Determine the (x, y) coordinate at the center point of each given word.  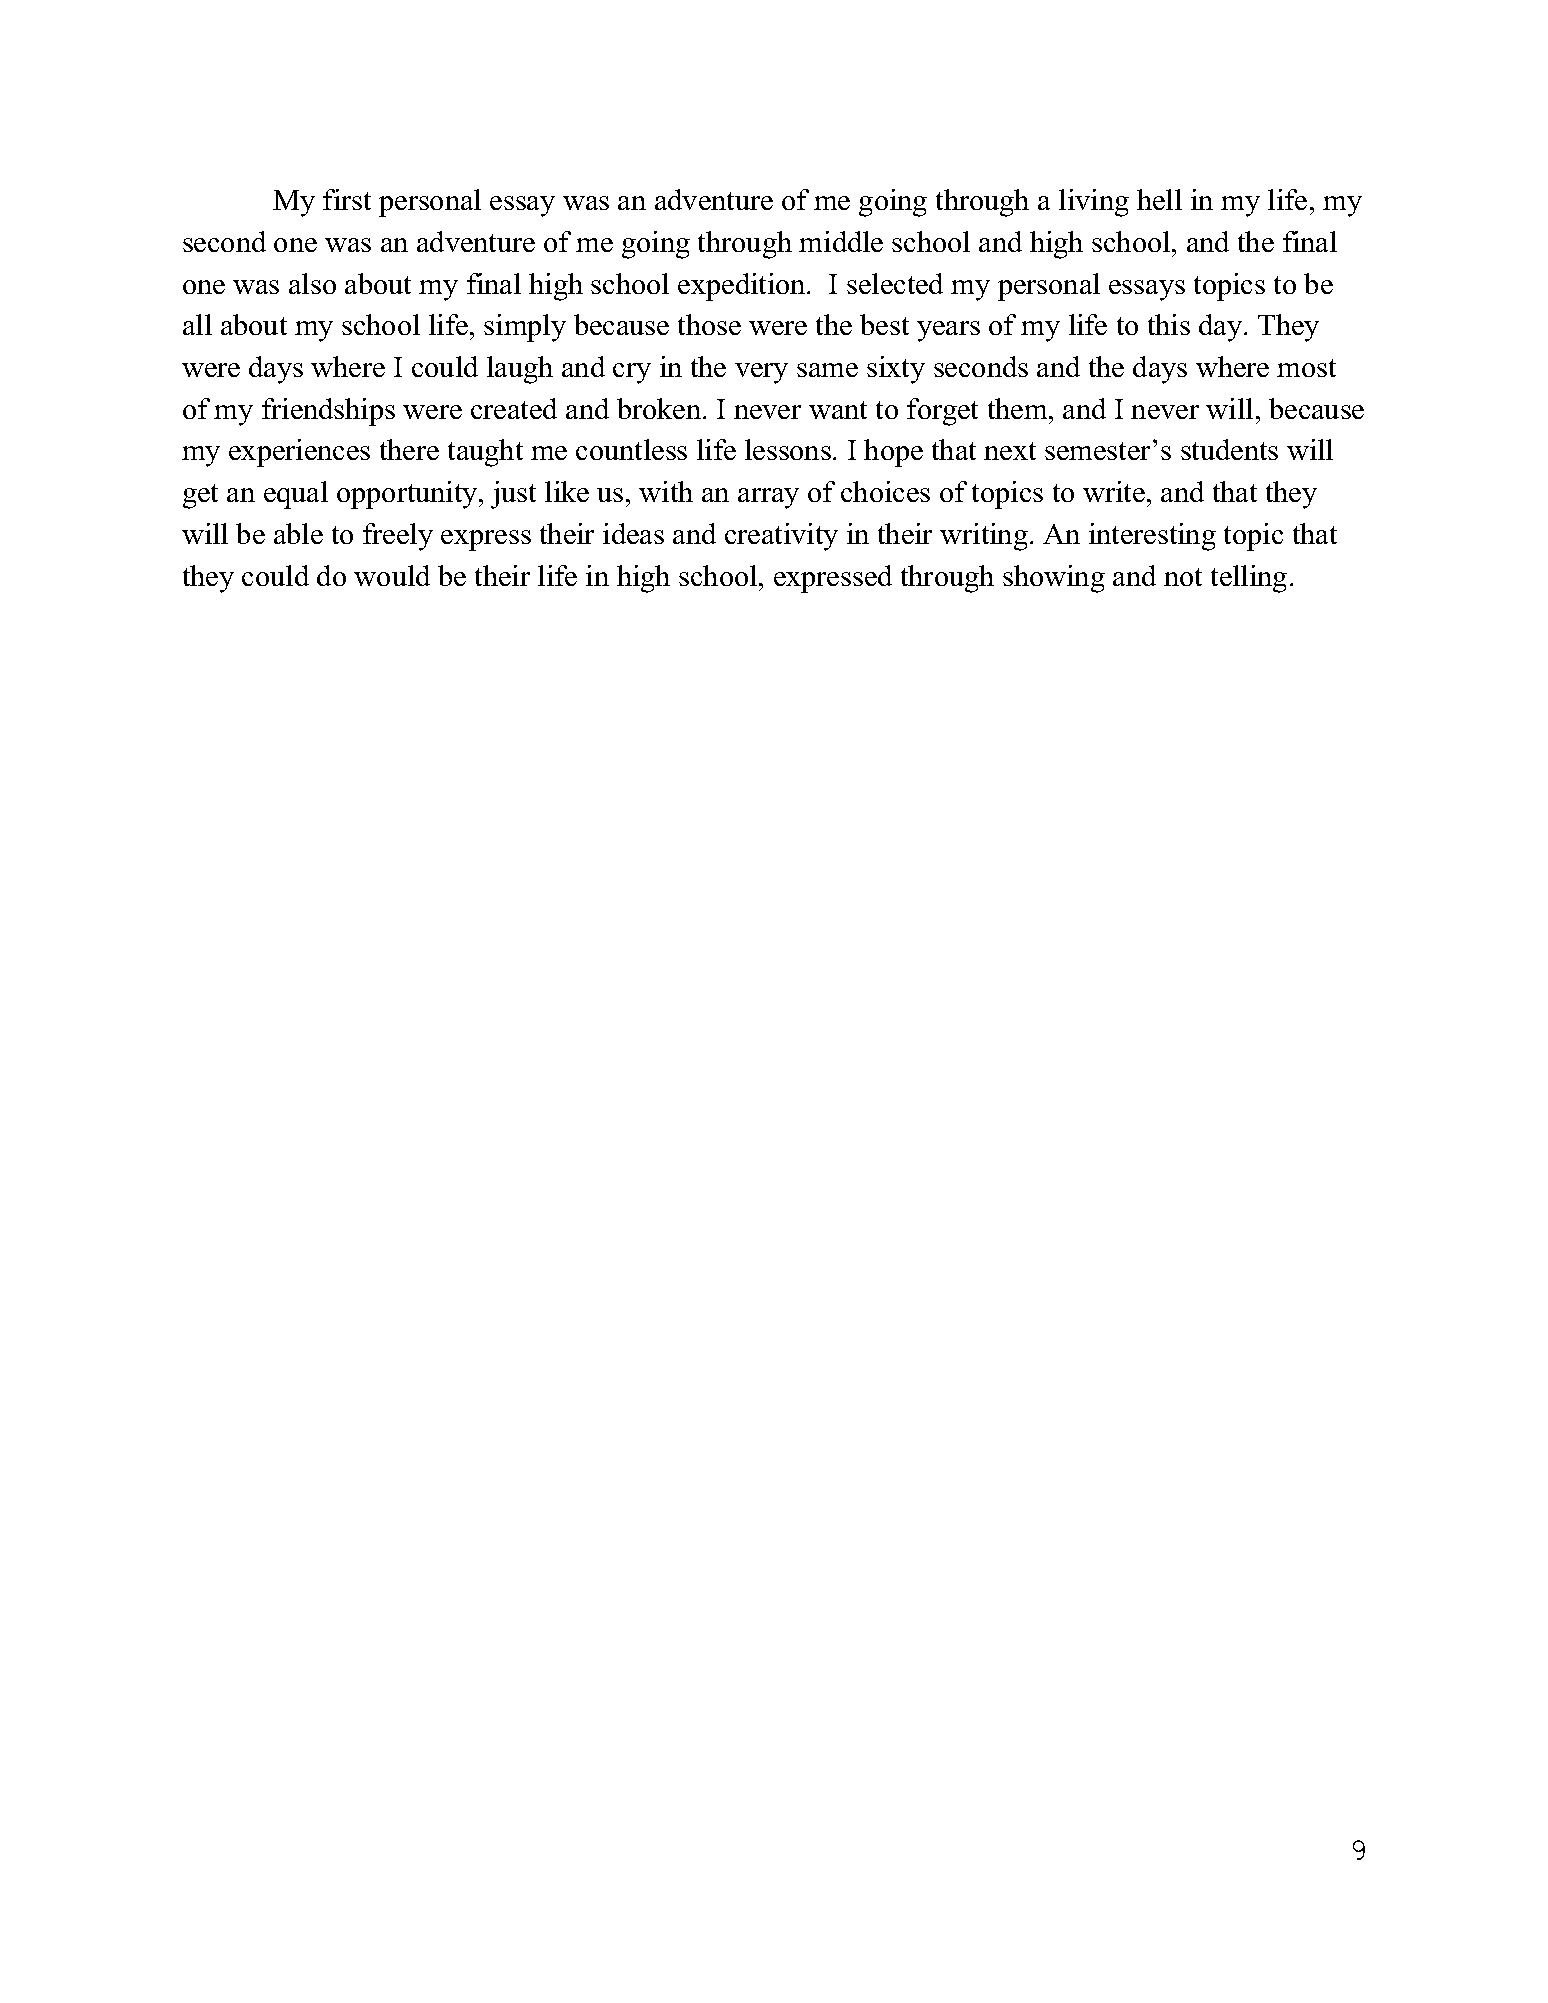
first (347, 199)
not (1183, 577)
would (392, 575)
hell (1159, 199)
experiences (299, 453)
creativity (781, 537)
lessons (788, 449)
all (197, 324)
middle (841, 241)
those (709, 324)
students (1229, 449)
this (1169, 324)
